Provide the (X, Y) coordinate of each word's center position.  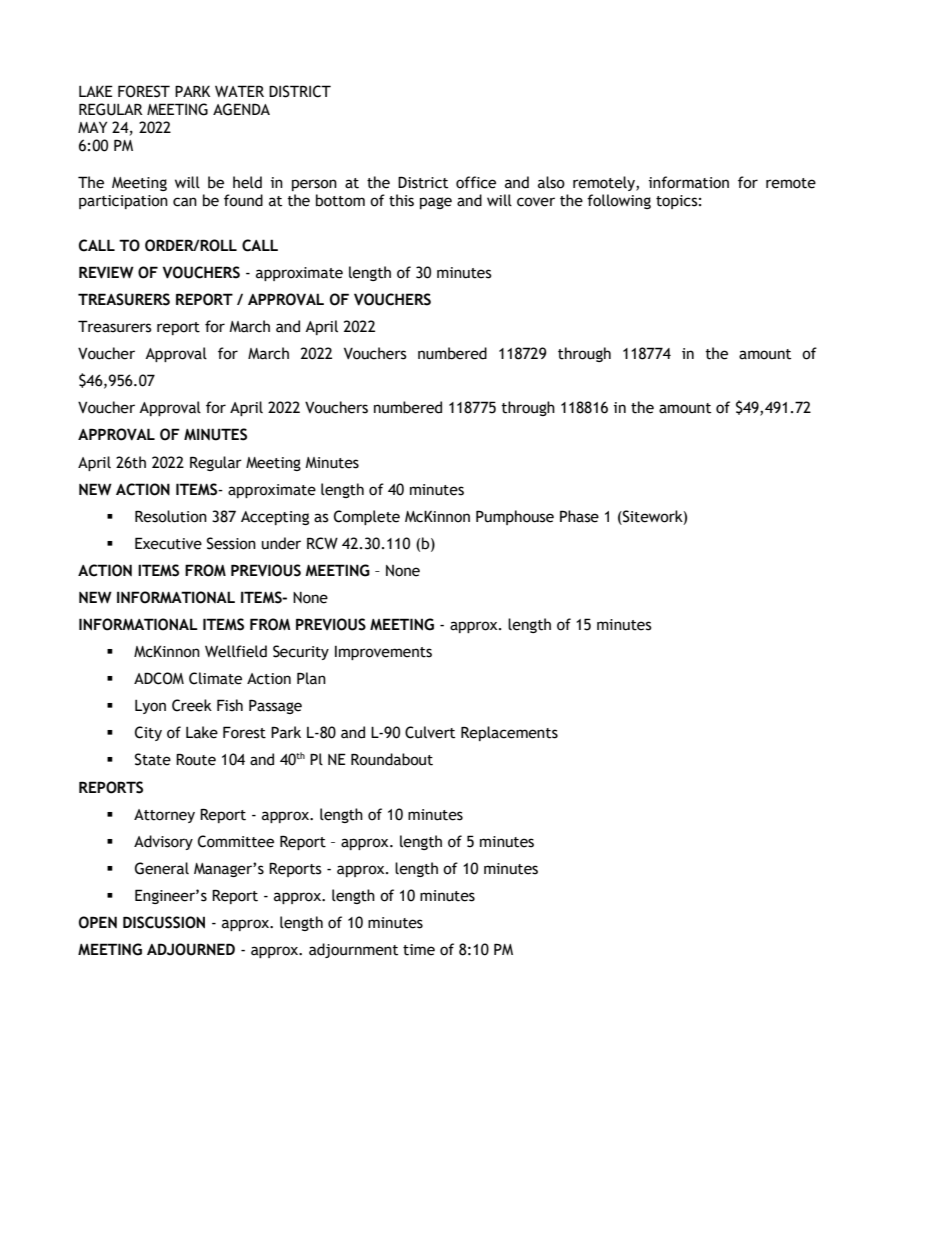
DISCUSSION (164, 922)
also (551, 182)
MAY (92, 127)
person (314, 185)
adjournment (353, 950)
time (419, 950)
